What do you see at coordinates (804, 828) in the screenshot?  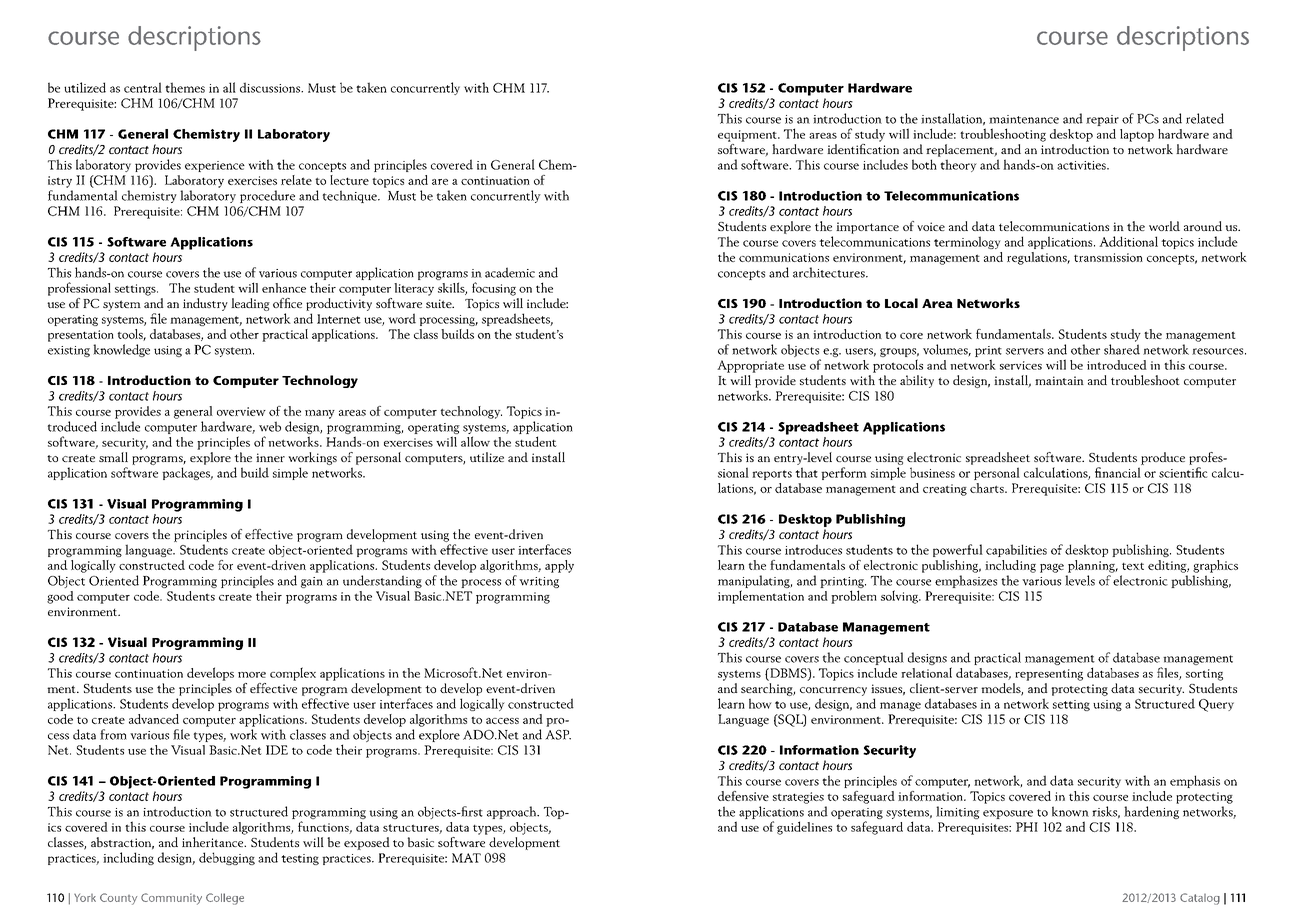 I see `guidelines` at bounding box center [804, 828].
